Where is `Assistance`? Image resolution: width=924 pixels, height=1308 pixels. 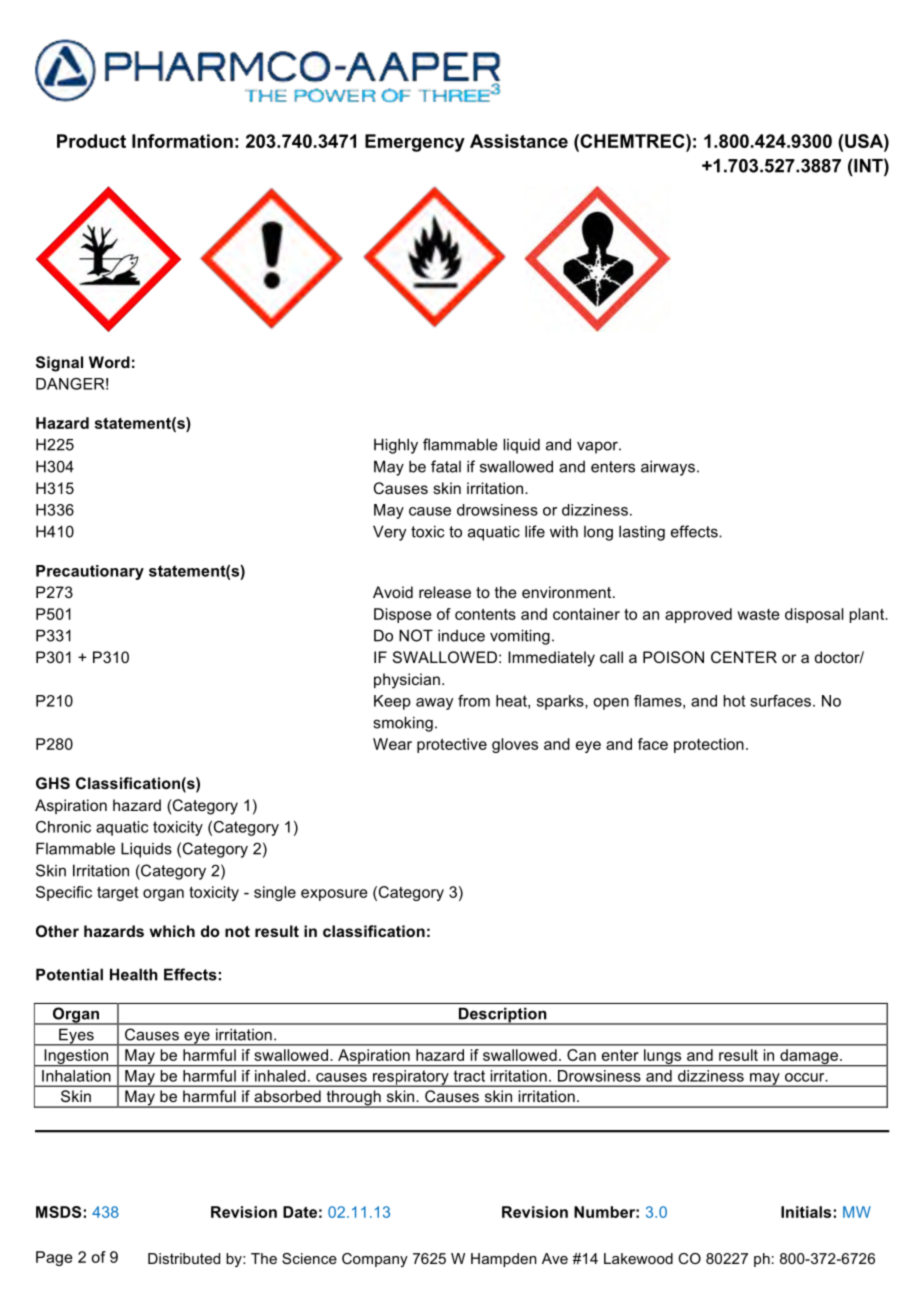
Assistance is located at coordinates (519, 141).
